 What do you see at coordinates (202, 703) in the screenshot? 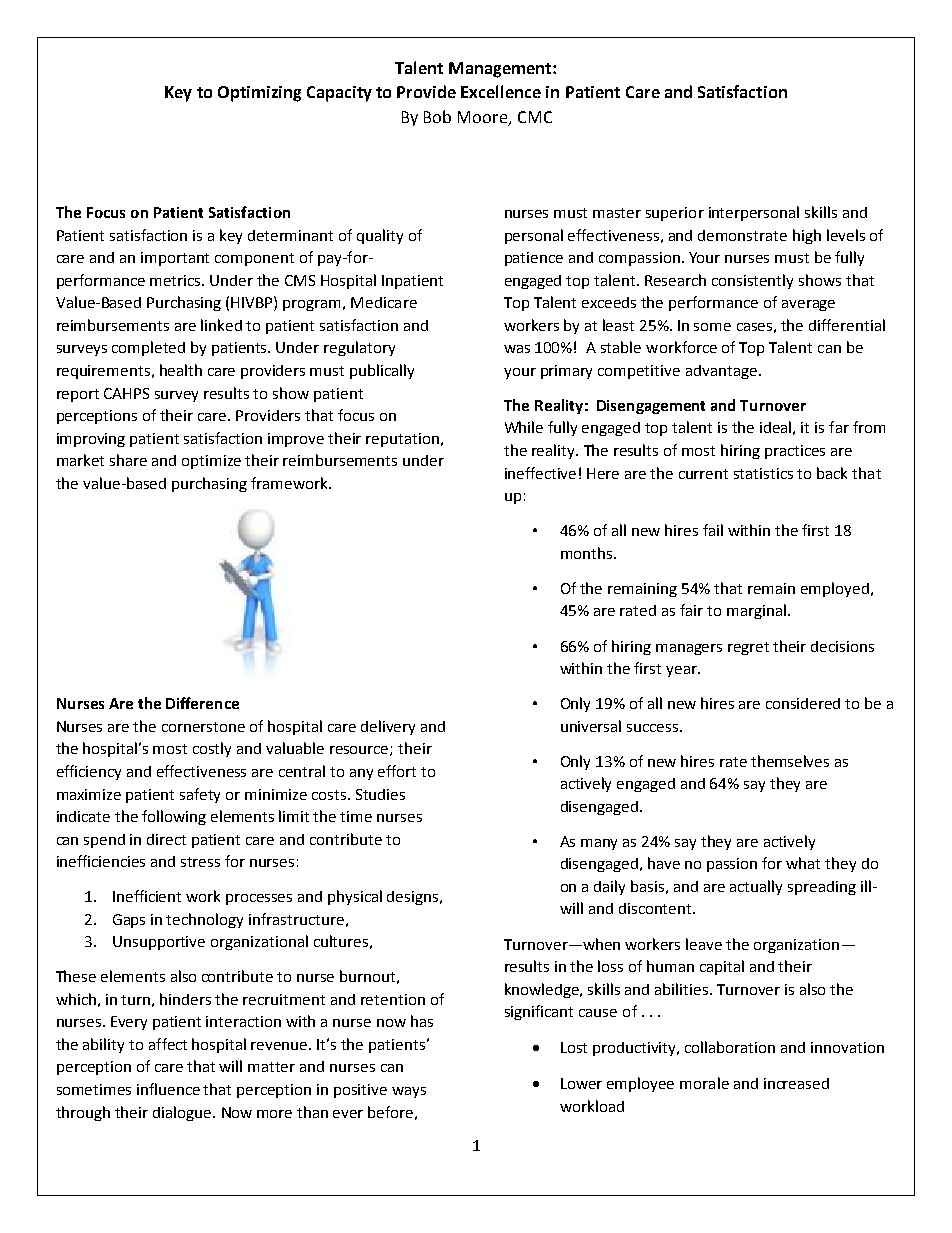
I see `Difference` at bounding box center [202, 703].
